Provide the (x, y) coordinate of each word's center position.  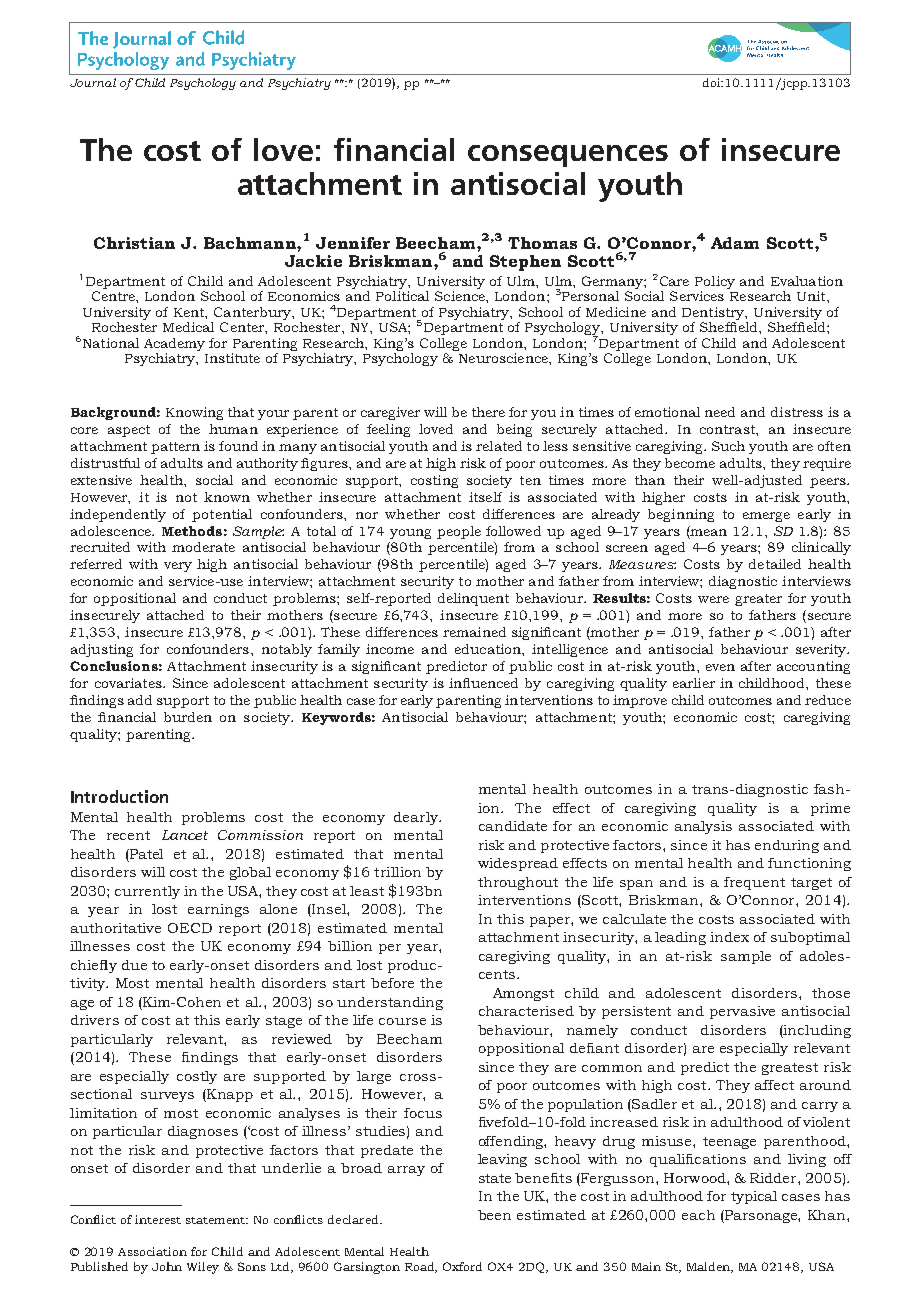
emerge (766, 517)
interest (158, 1219)
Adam (735, 243)
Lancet (185, 835)
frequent (754, 883)
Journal (93, 82)
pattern (175, 448)
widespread (518, 864)
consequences (568, 156)
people (459, 532)
